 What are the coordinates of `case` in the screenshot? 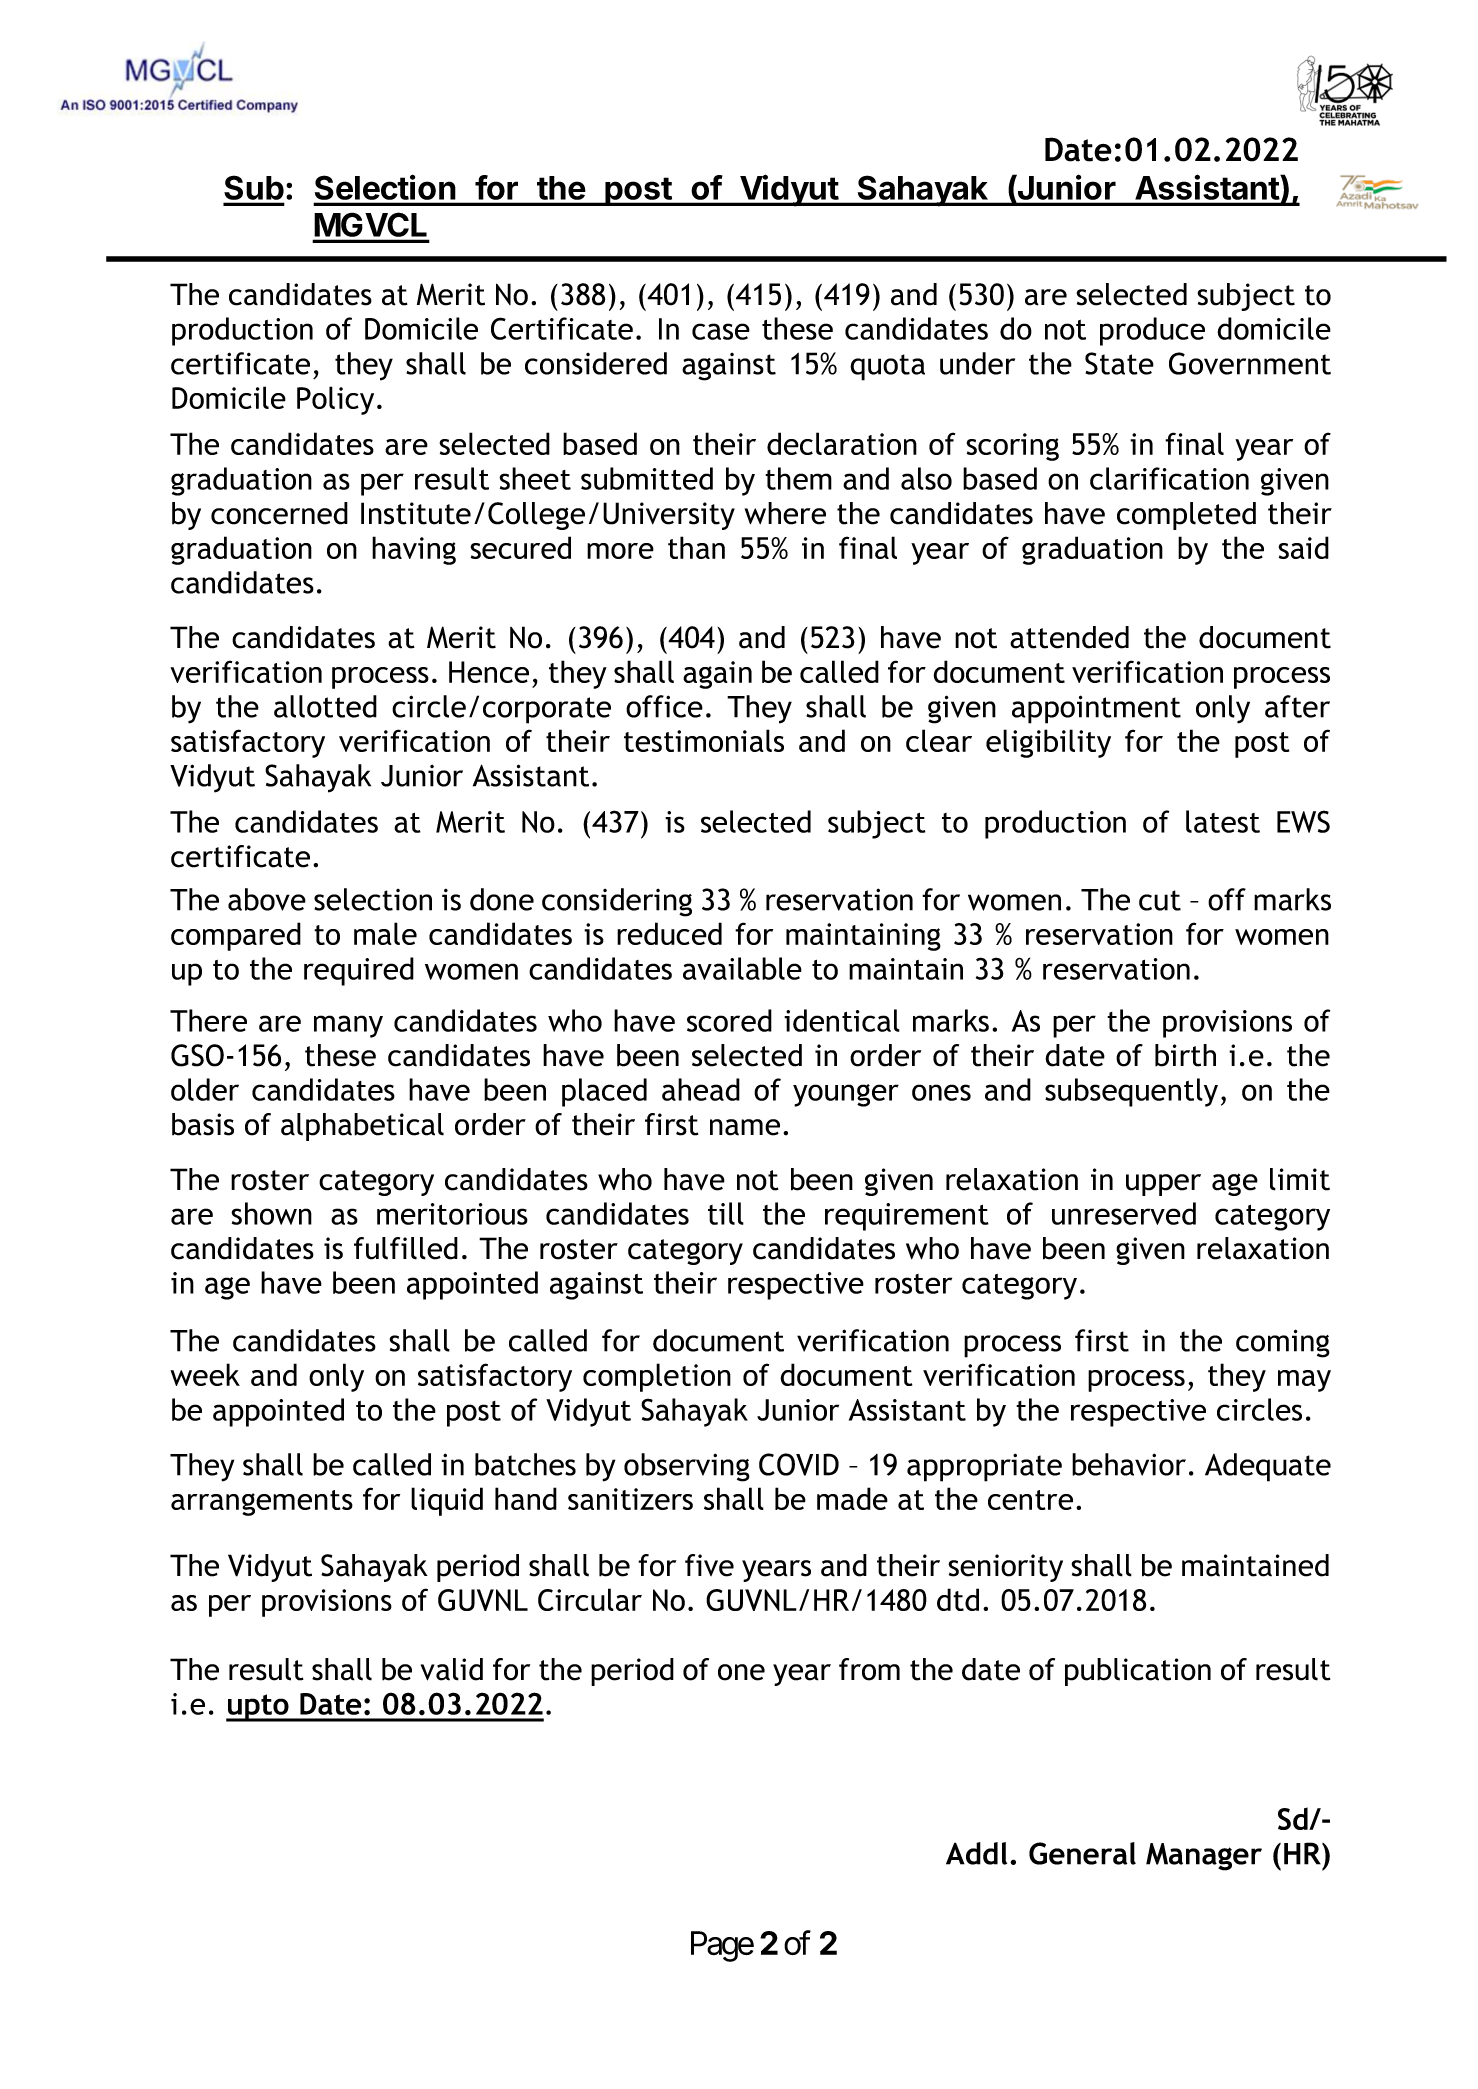 It's located at (721, 331).
